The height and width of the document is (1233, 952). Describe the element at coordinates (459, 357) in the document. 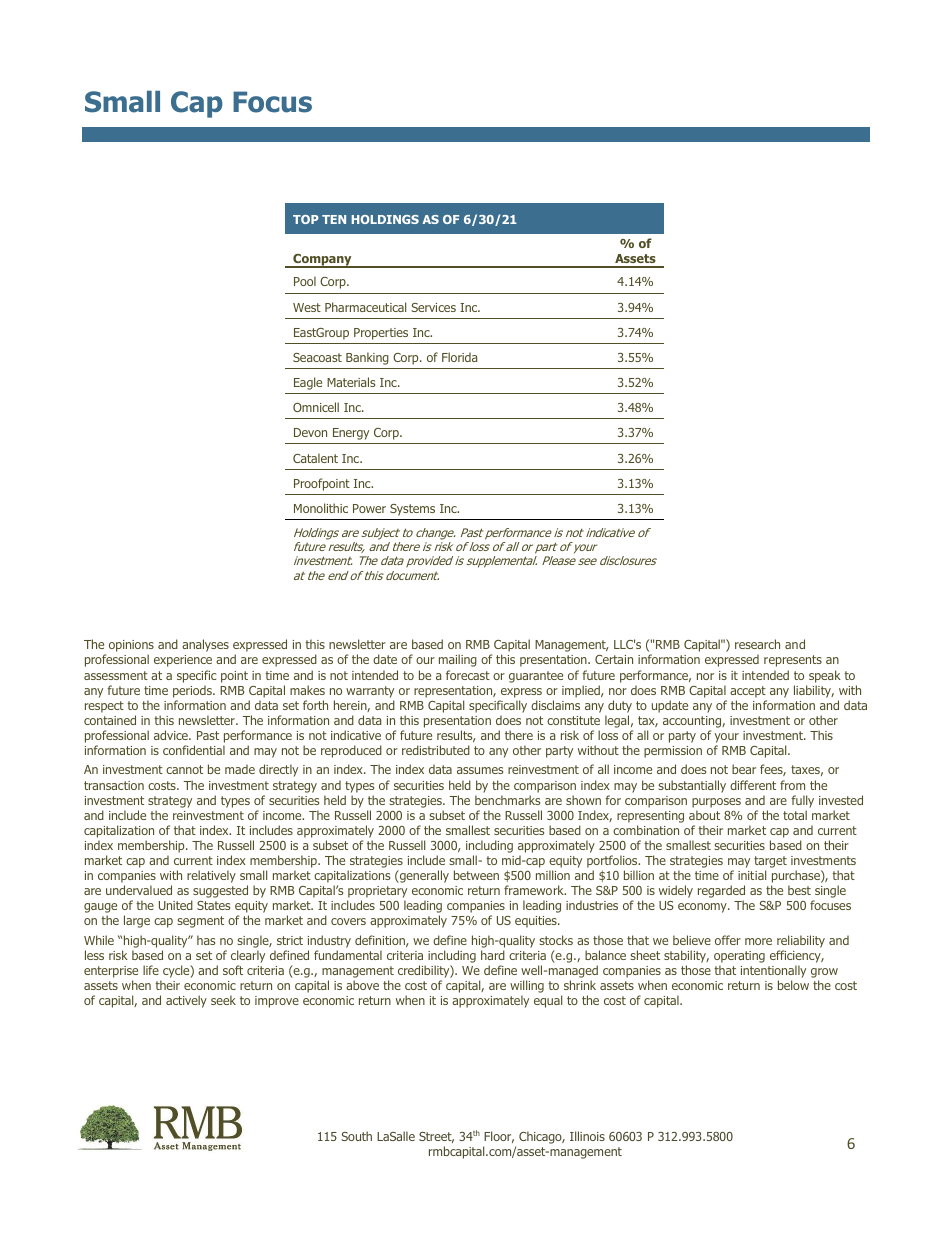

I see `Florida` at that location.
